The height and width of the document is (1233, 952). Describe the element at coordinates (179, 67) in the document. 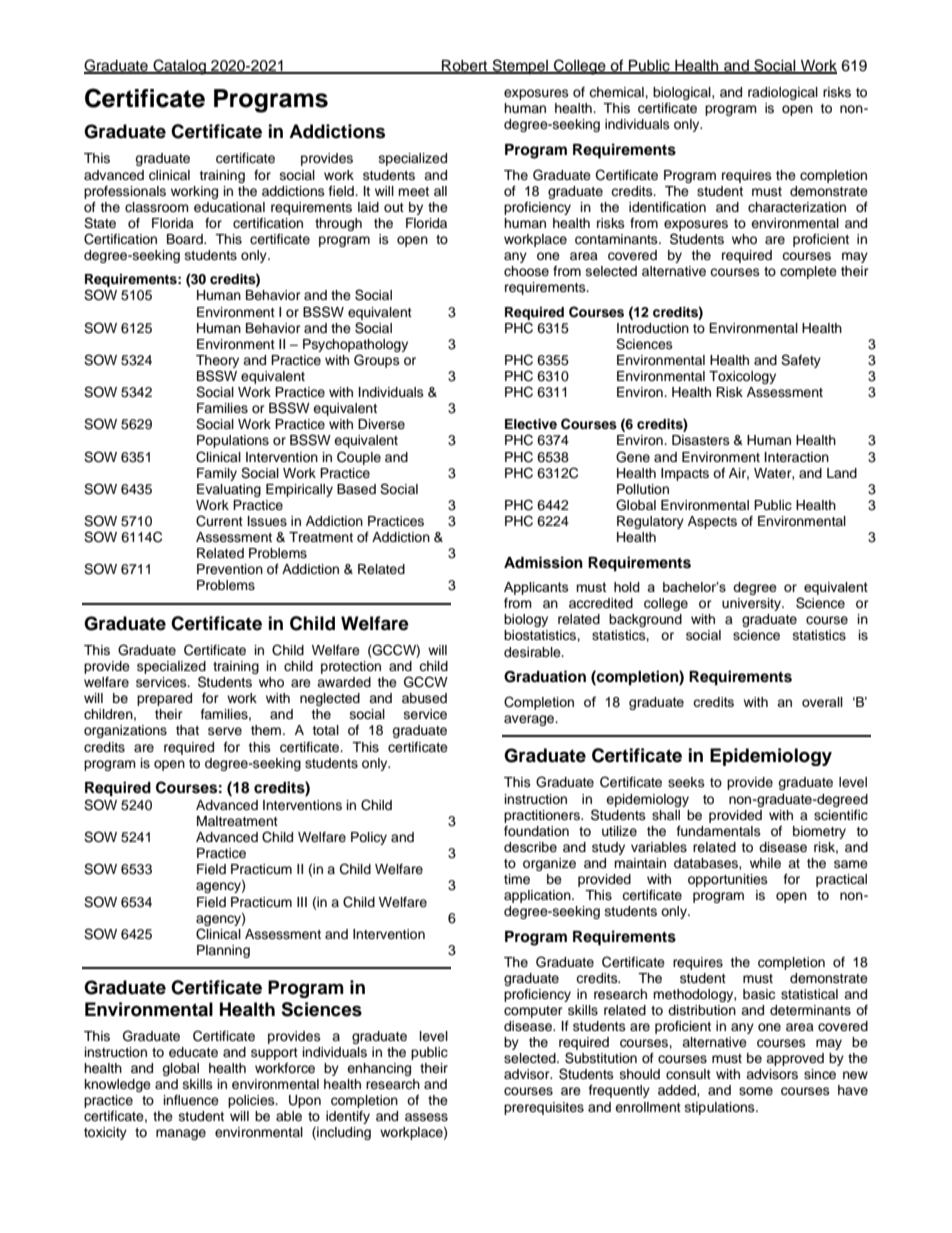

I see `Catalog` at that location.
